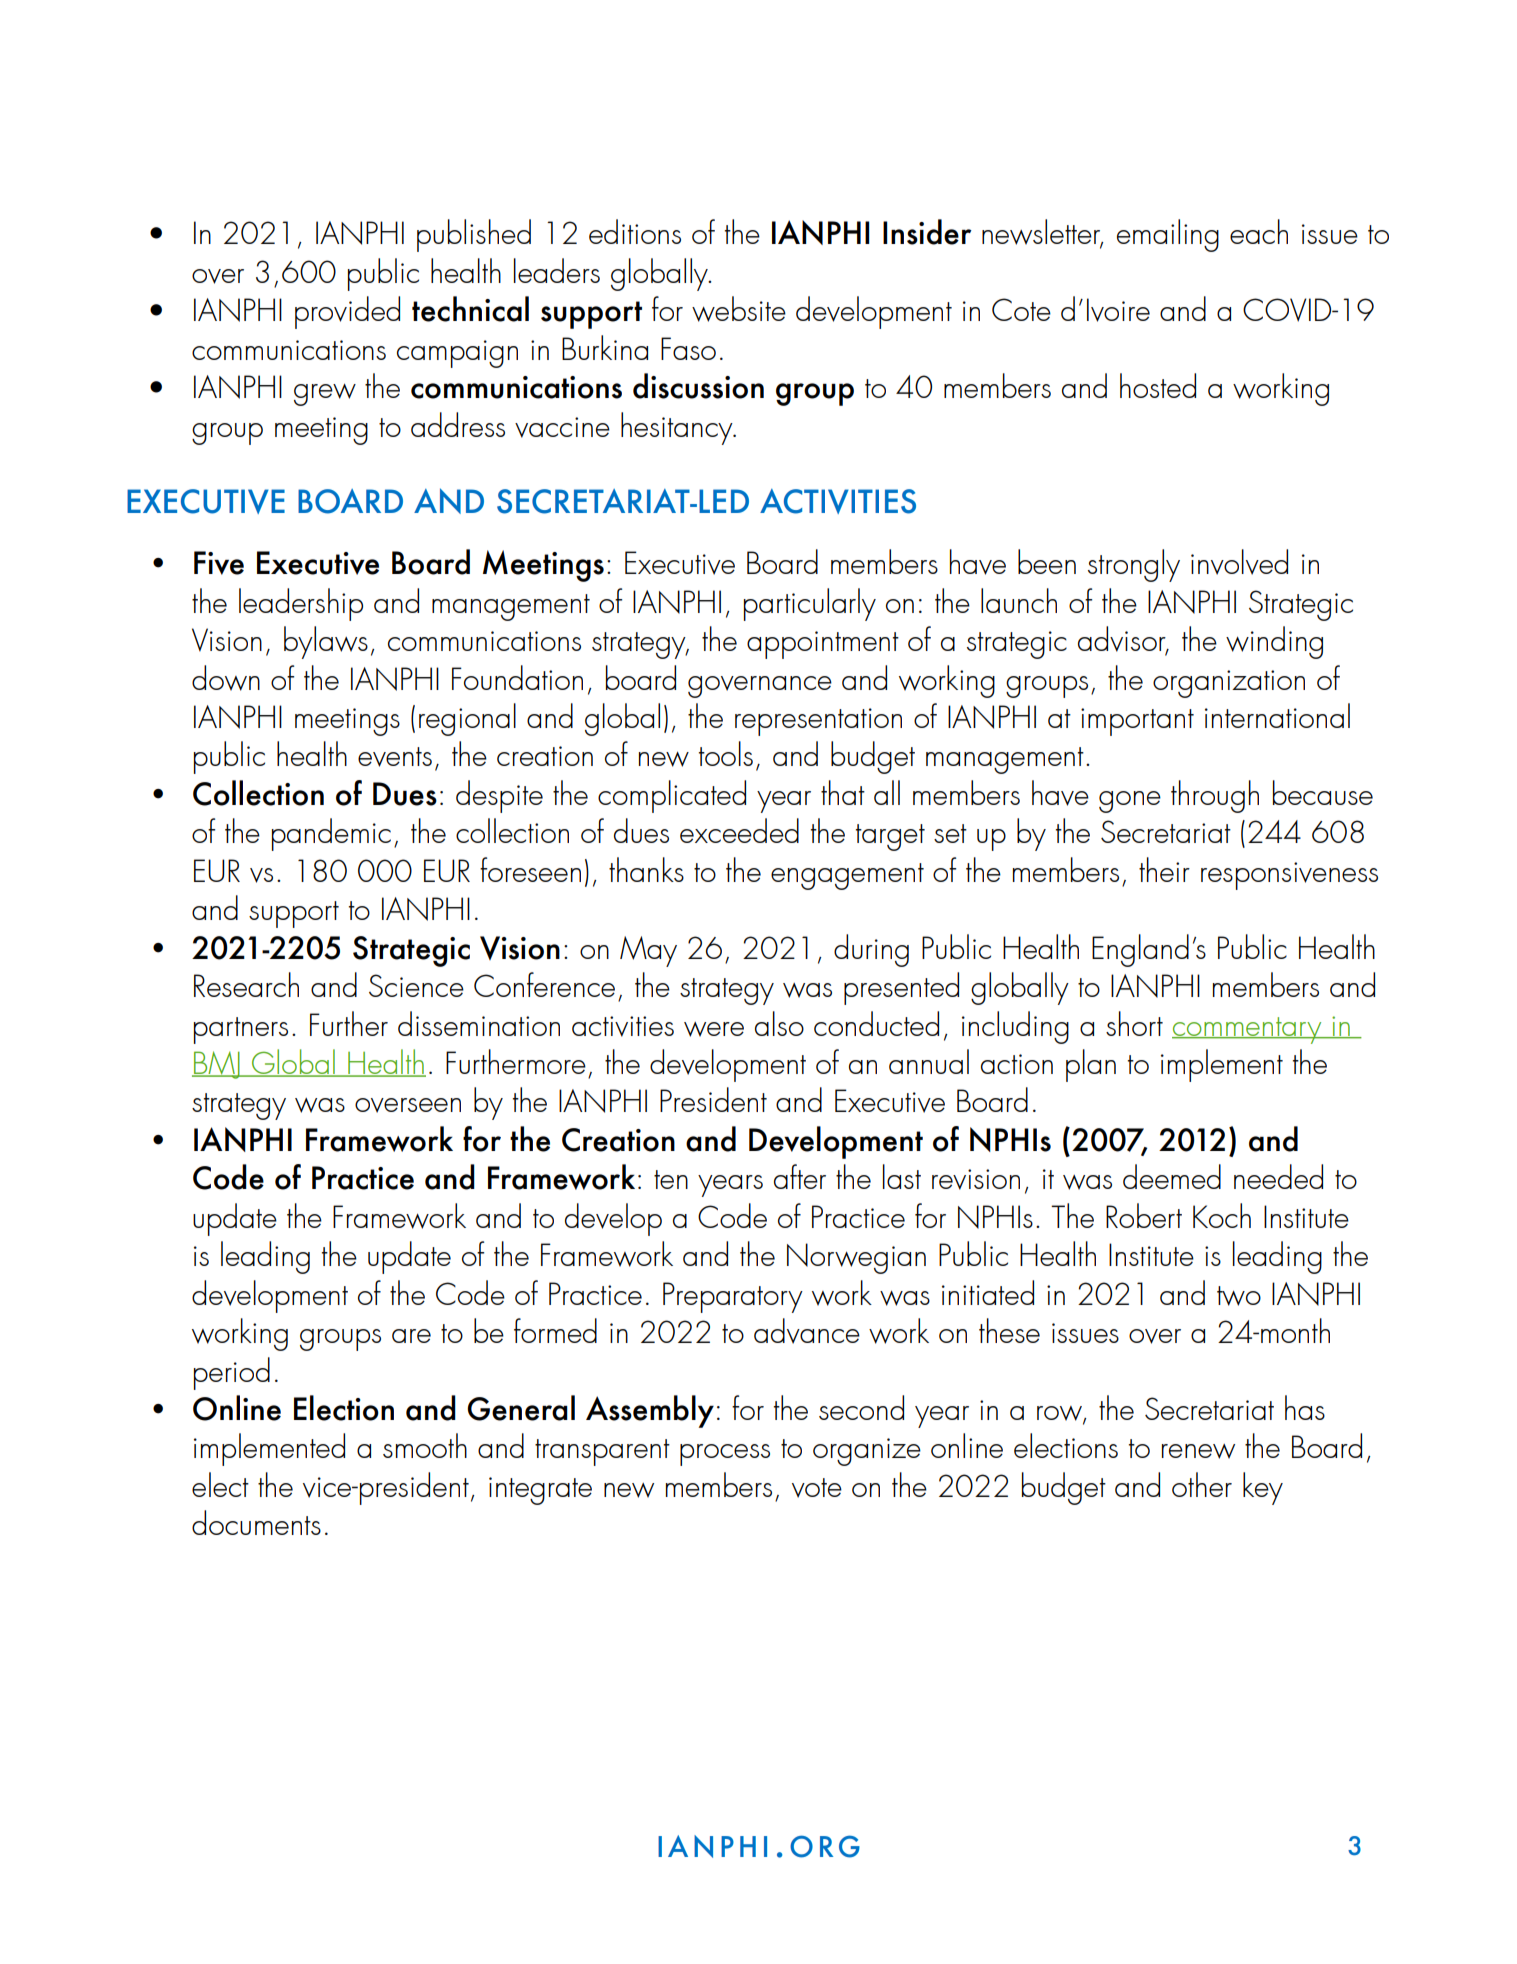 The width and height of the page is (1517, 1964). What do you see at coordinates (847, 876) in the page?
I see `engagement` at bounding box center [847, 876].
